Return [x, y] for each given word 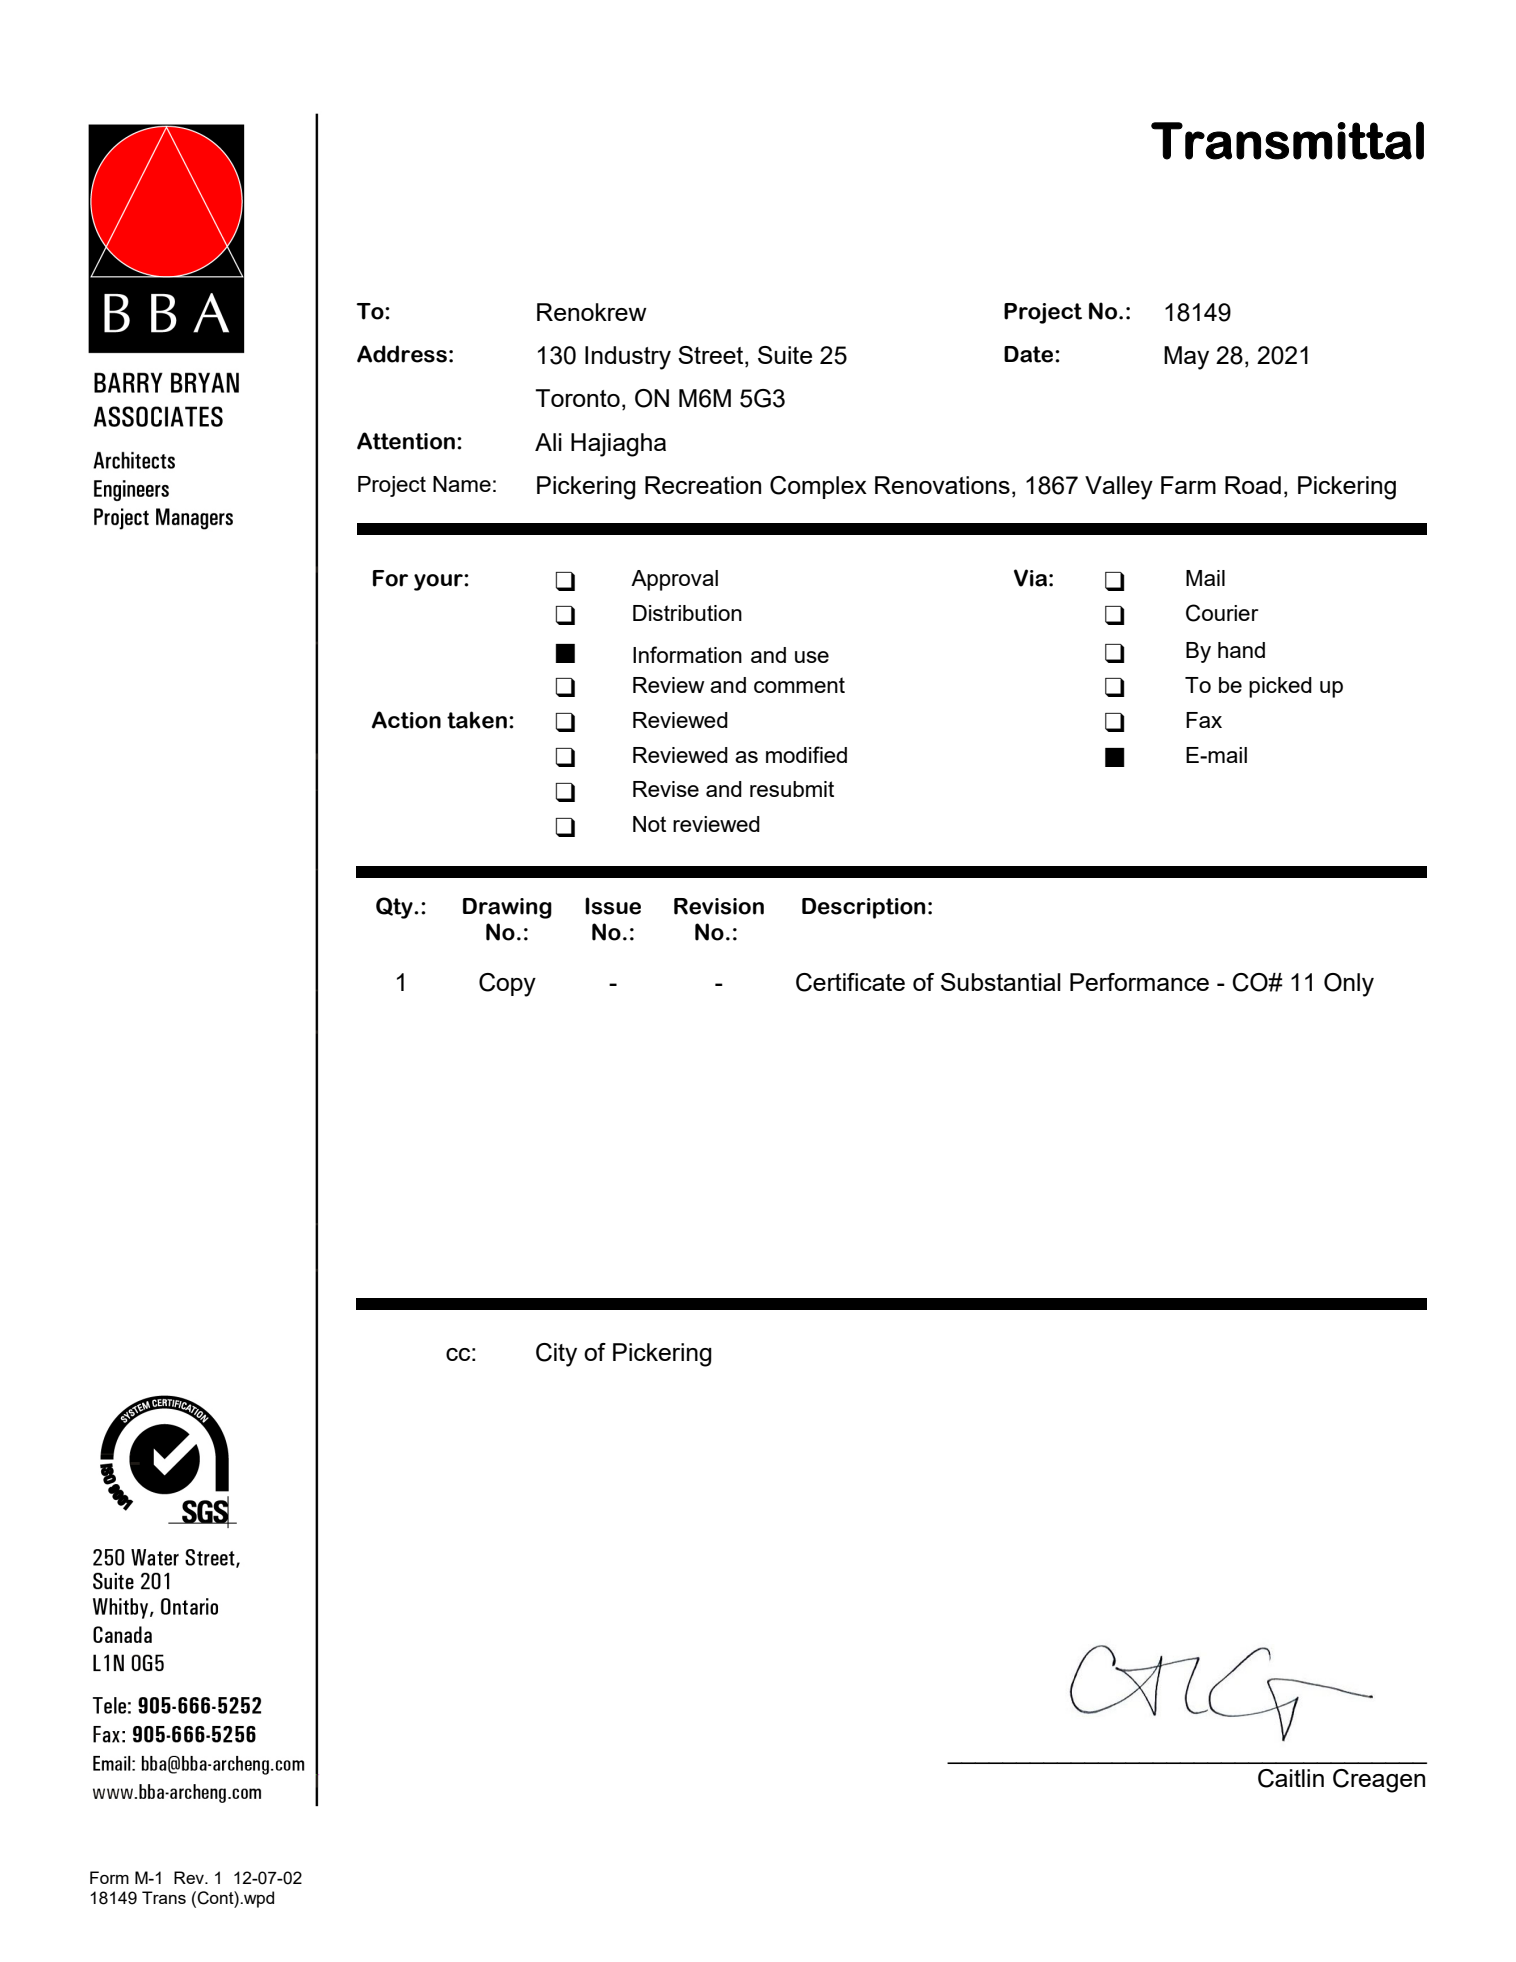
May [1186, 358]
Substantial [1001, 982]
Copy [507, 985]
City [556, 1355]
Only [1349, 985]
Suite [785, 355]
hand [1241, 650]
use [812, 657]
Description [863, 908]
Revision [719, 906]
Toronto [577, 398]
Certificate [850, 982]
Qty [395, 908]
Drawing [507, 908]
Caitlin [1291, 1778]
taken [477, 720]
